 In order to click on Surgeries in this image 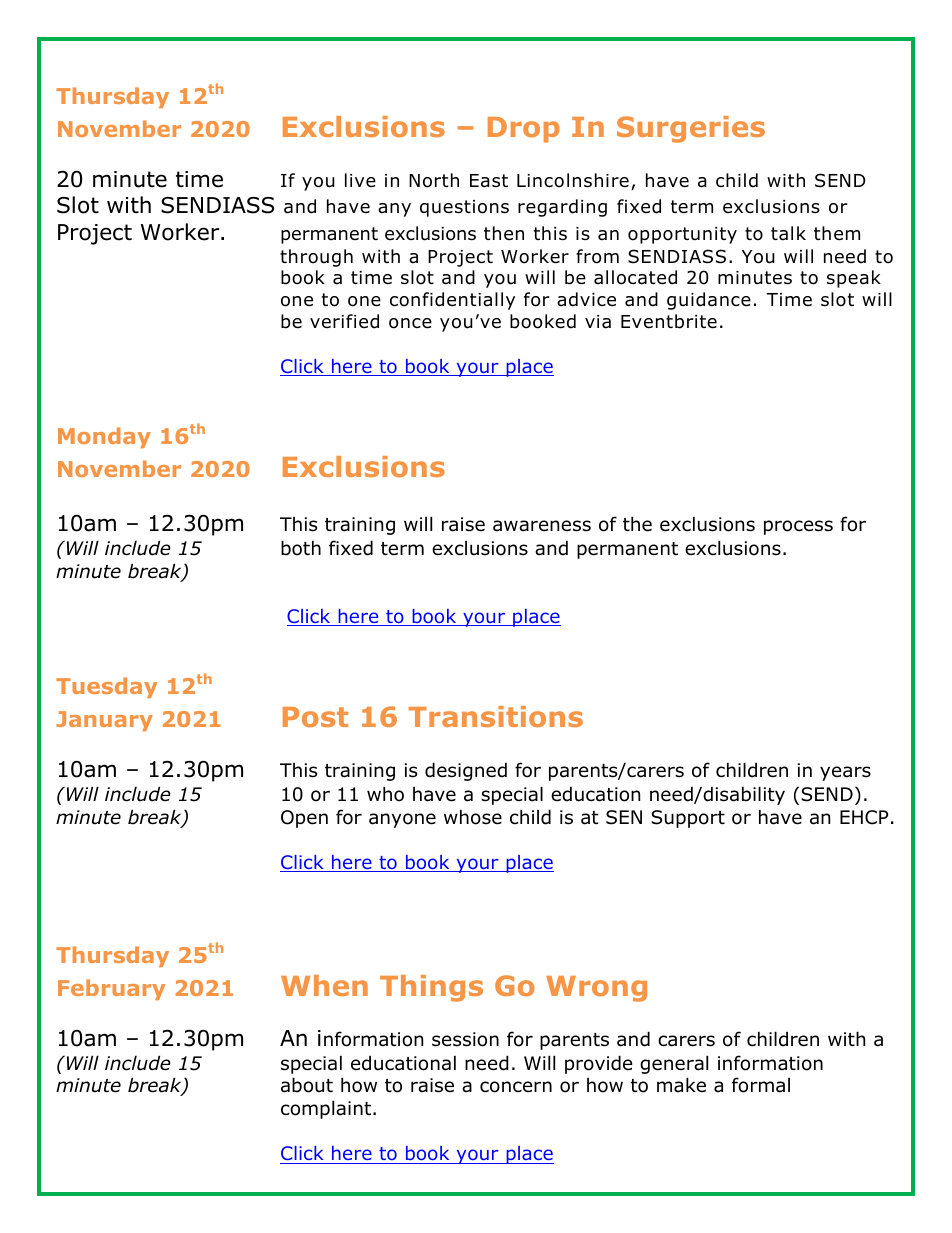, I will do `click(691, 129)`.
